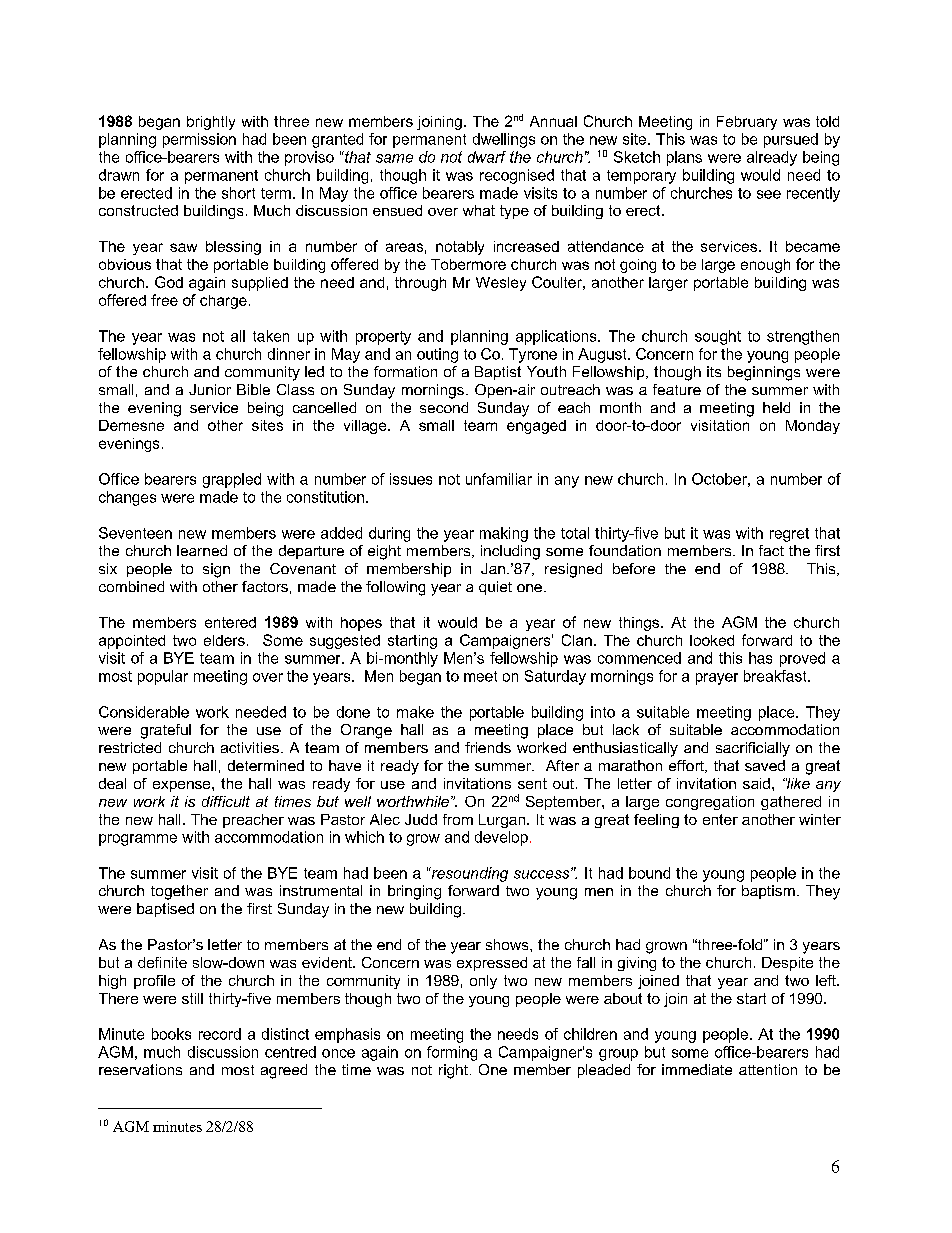  I want to click on grappled, so click(232, 480).
